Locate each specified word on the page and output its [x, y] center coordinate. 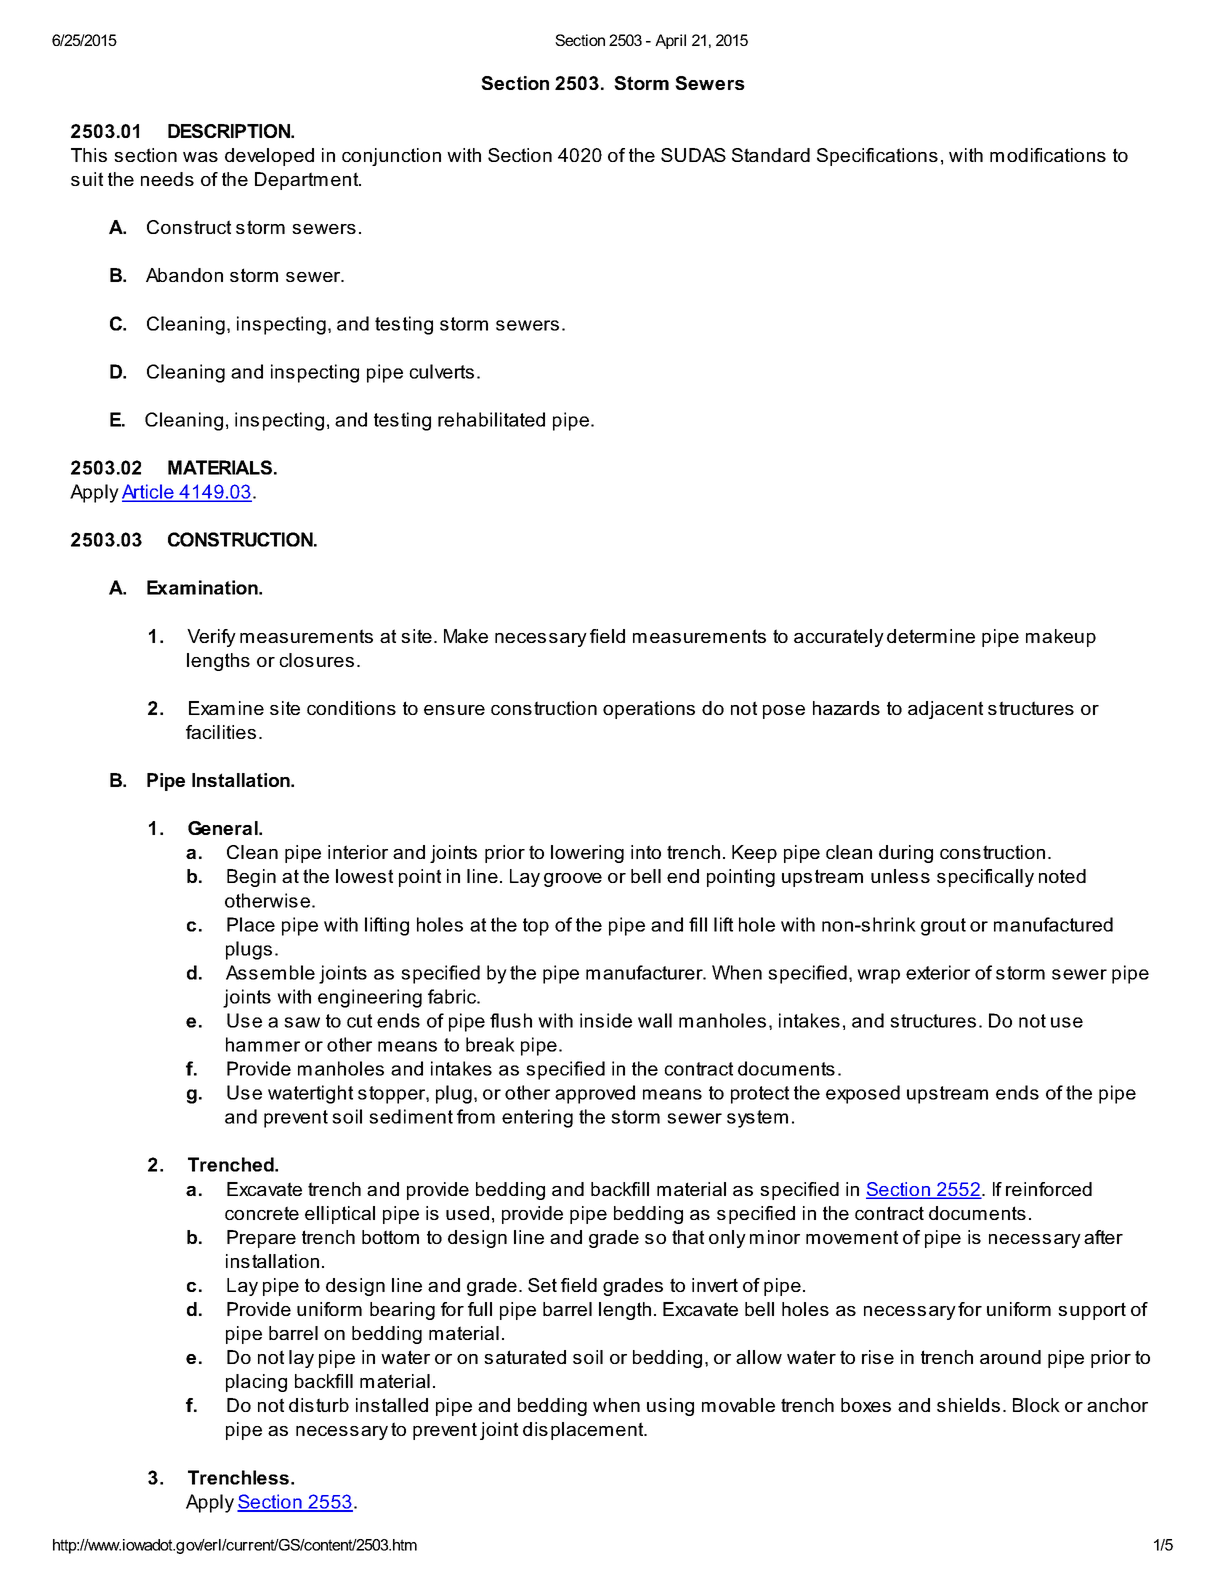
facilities [221, 732]
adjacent [945, 710]
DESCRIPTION [230, 131]
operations [649, 710]
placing [256, 1383]
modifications [1048, 155]
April [670, 41]
